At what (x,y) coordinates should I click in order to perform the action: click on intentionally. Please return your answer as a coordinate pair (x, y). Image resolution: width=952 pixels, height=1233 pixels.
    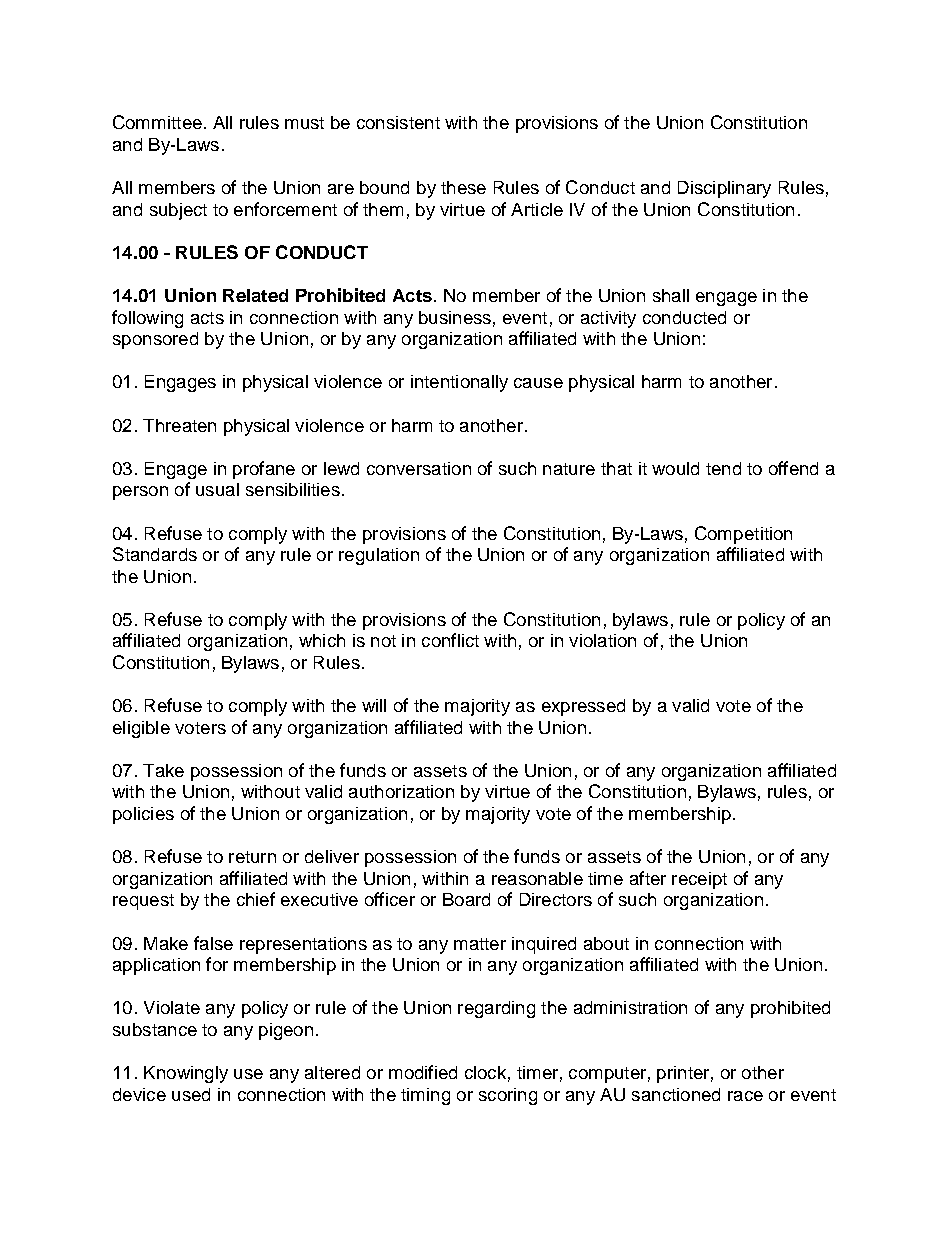
    Looking at the image, I should click on (459, 383).
